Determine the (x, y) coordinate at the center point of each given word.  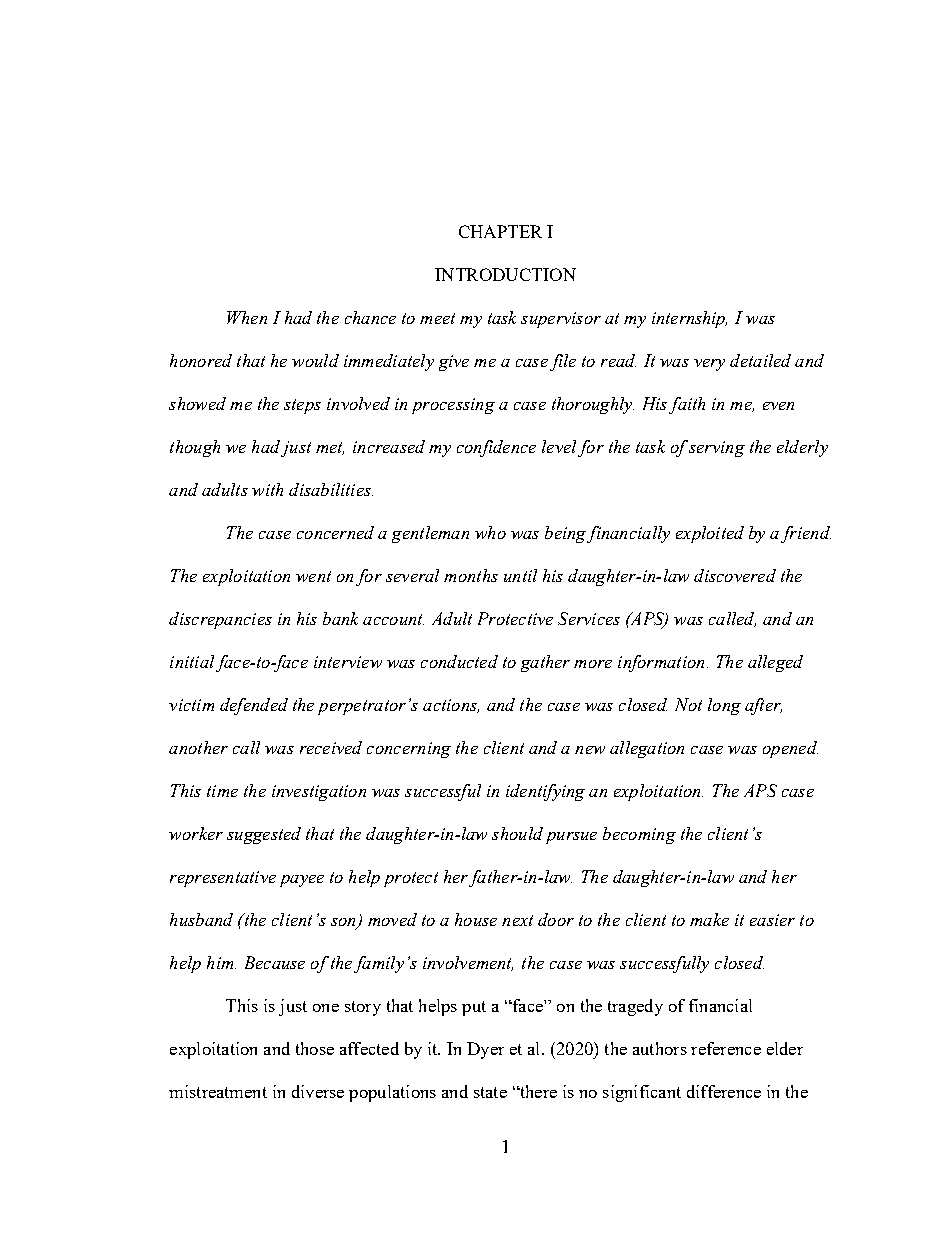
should (517, 833)
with (267, 489)
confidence (496, 448)
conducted (459, 661)
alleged (775, 663)
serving (717, 449)
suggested (264, 835)
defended (254, 706)
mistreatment (218, 1091)
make (709, 919)
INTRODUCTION (505, 274)
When (247, 317)
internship (689, 319)
